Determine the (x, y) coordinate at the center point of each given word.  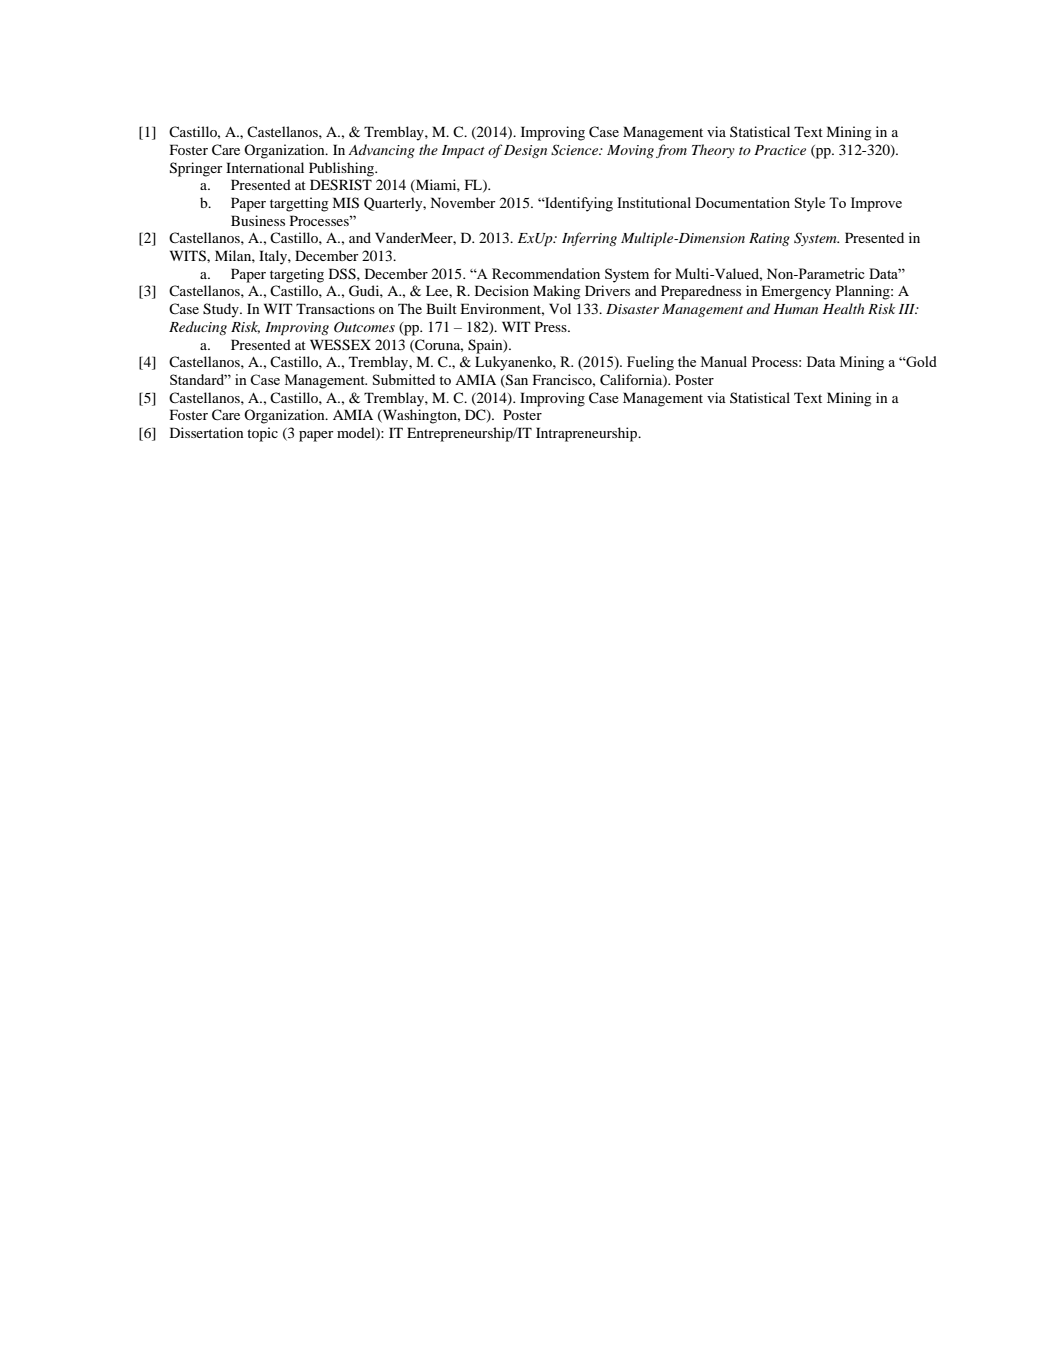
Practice (780, 150)
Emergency (796, 292)
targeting (297, 275)
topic (262, 434)
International (265, 167)
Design (525, 151)
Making (556, 292)
